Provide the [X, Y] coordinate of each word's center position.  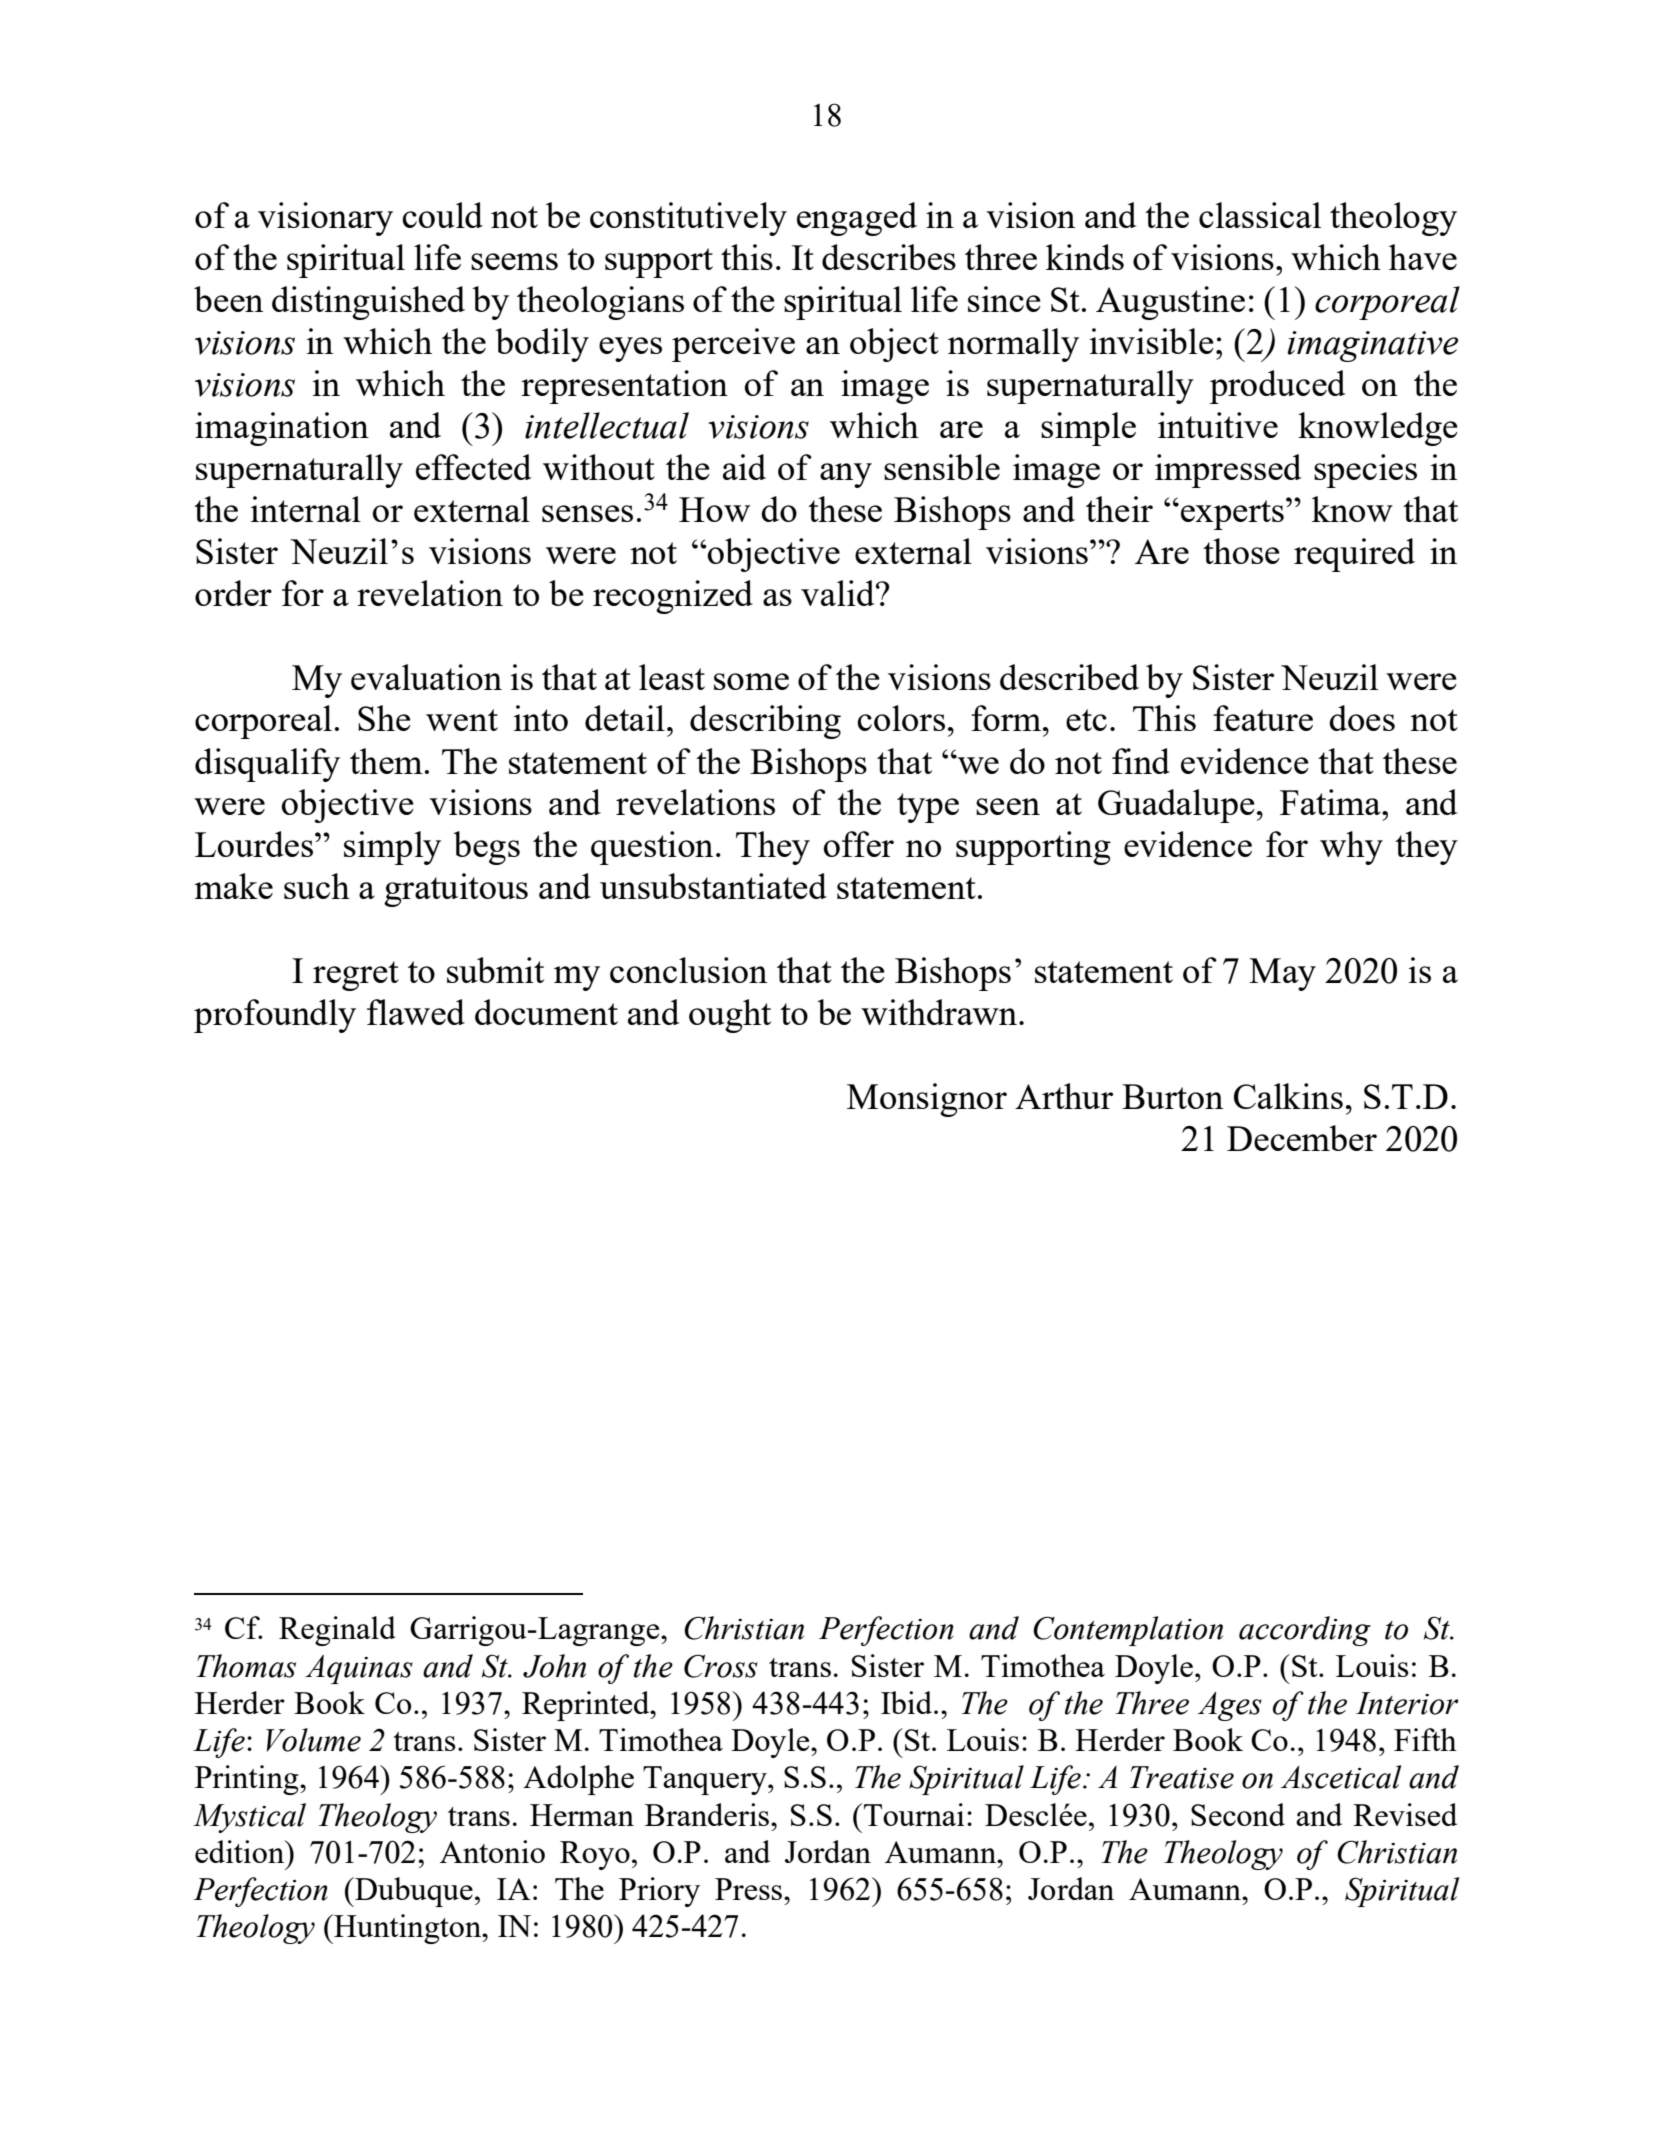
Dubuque [413, 1892]
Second [1238, 1814]
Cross [721, 1666]
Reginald [337, 1631]
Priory [659, 1892]
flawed [416, 1012]
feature [1263, 718]
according [1305, 1631]
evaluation [426, 677]
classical [1260, 215]
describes [889, 257]
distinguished [368, 303]
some [751, 681]
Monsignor [927, 1100]
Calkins [1288, 1096]
